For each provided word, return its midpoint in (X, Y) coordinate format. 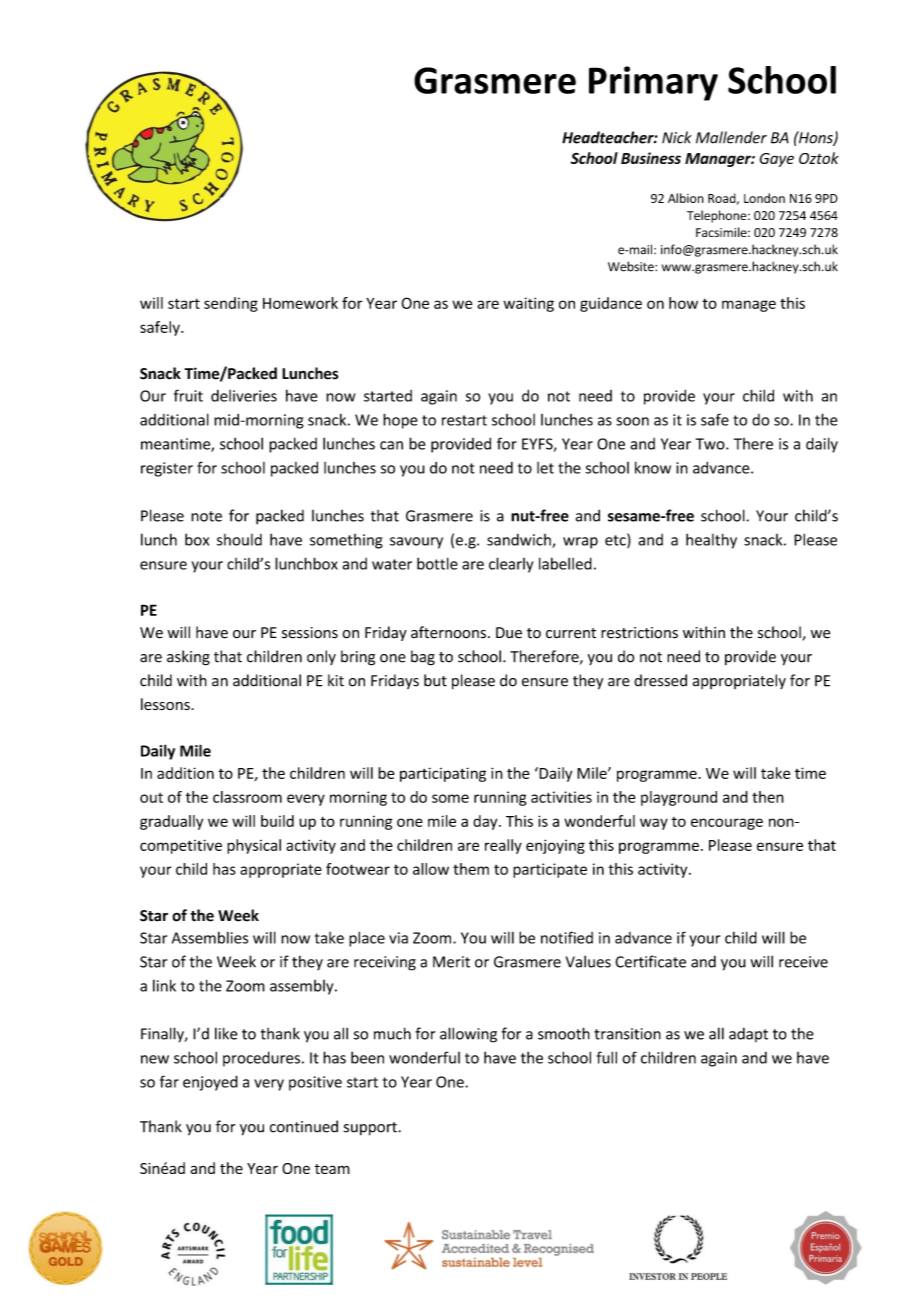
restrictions (639, 633)
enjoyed (210, 1083)
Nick (677, 137)
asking (188, 658)
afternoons (448, 632)
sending (231, 304)
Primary (653, 83)
